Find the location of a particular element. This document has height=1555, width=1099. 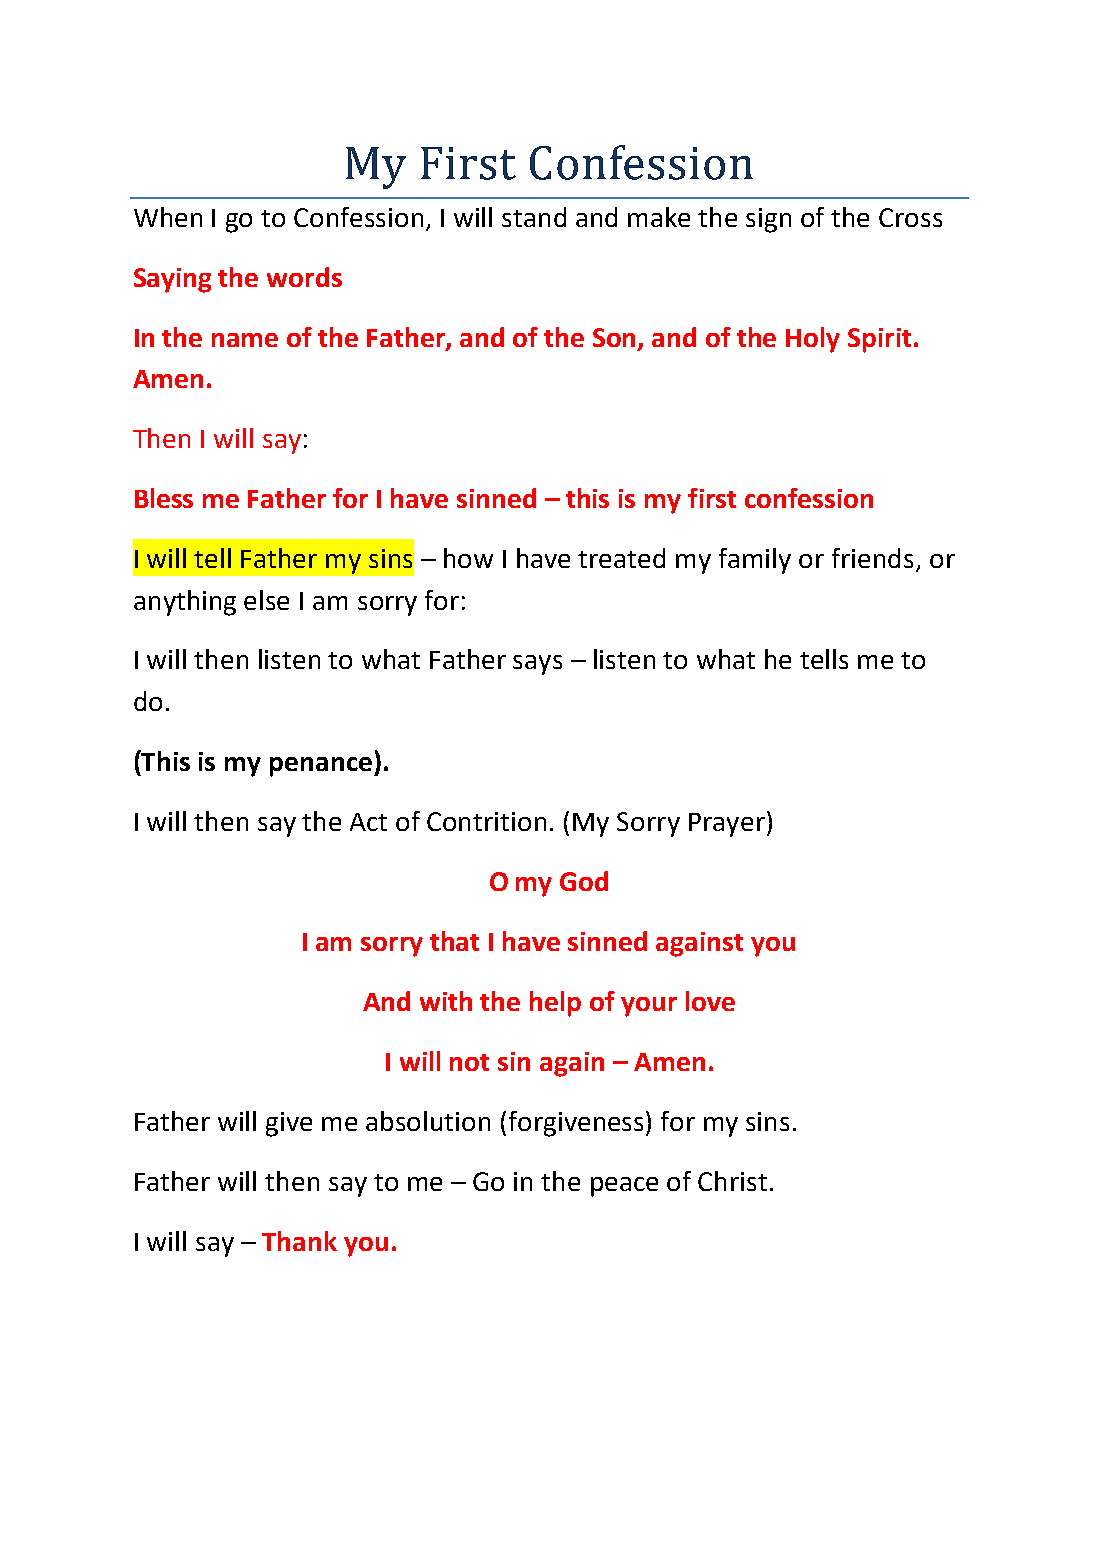

words is located at coordinates (304, 277).
